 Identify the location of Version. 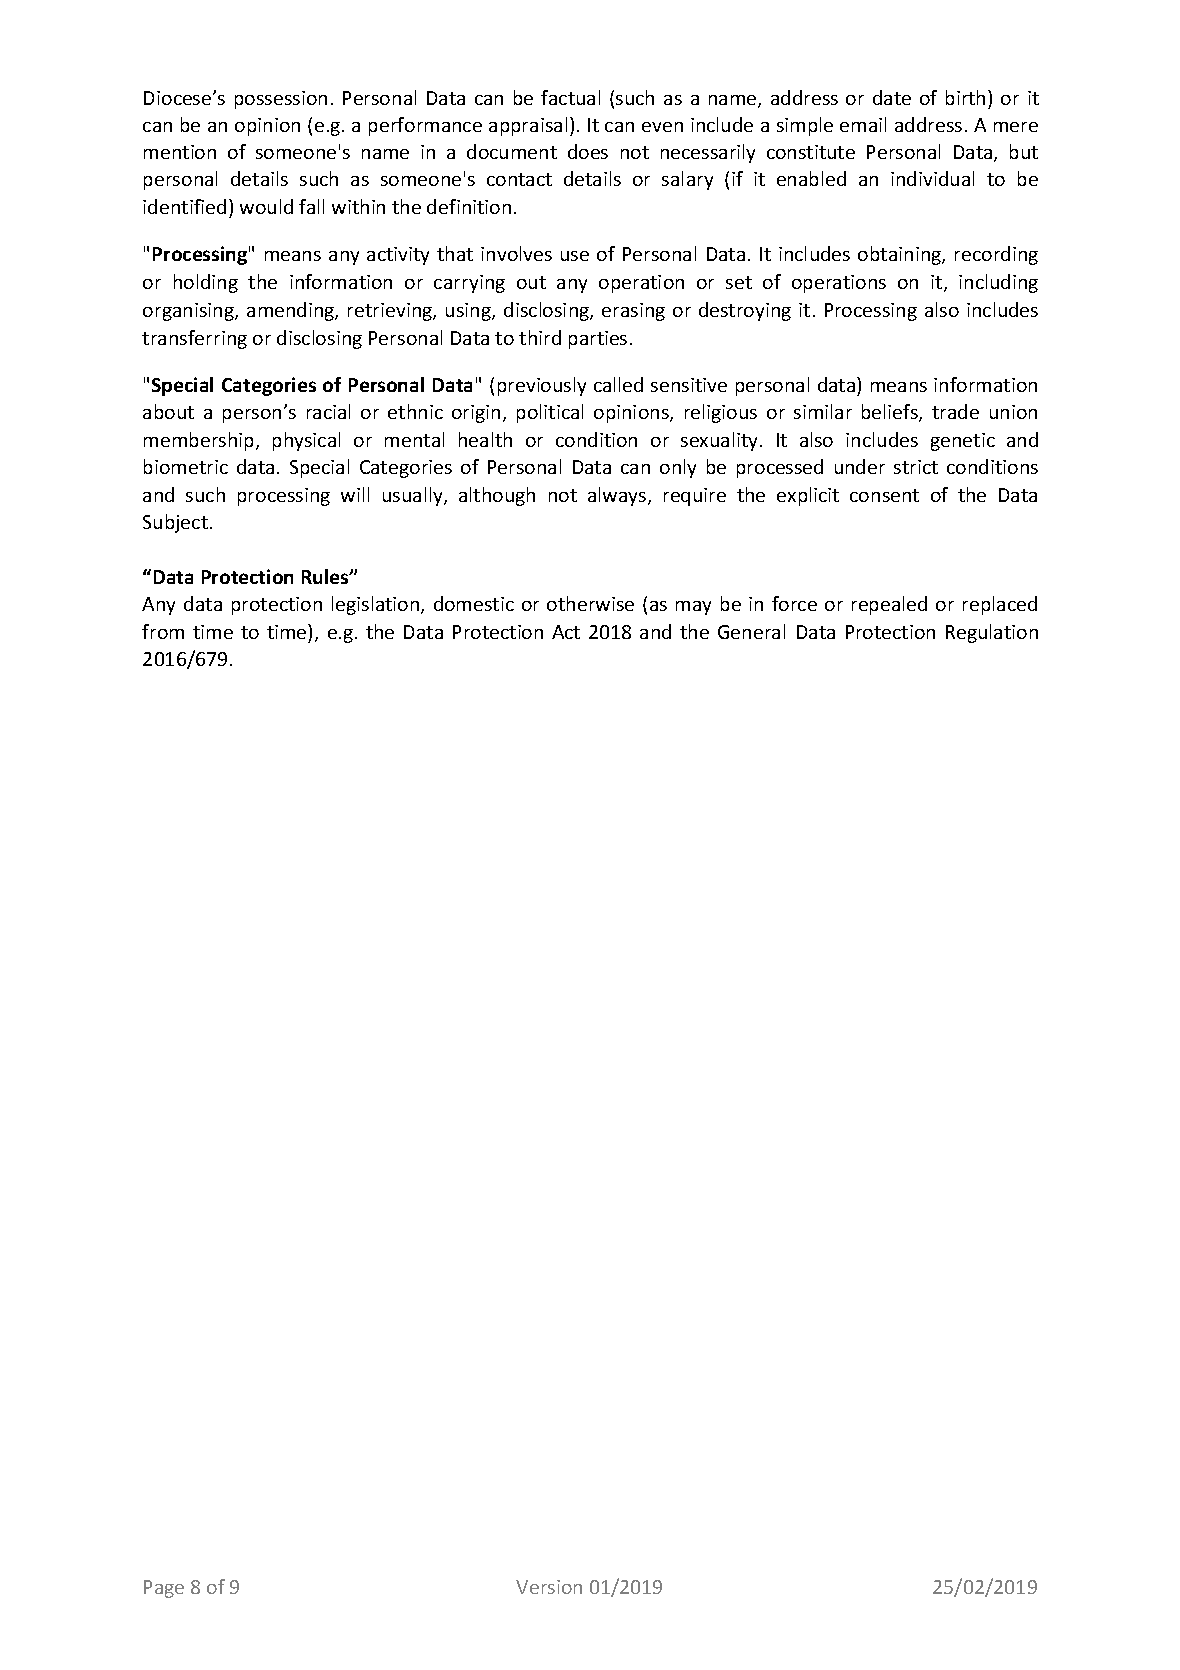
(549, 1587).
